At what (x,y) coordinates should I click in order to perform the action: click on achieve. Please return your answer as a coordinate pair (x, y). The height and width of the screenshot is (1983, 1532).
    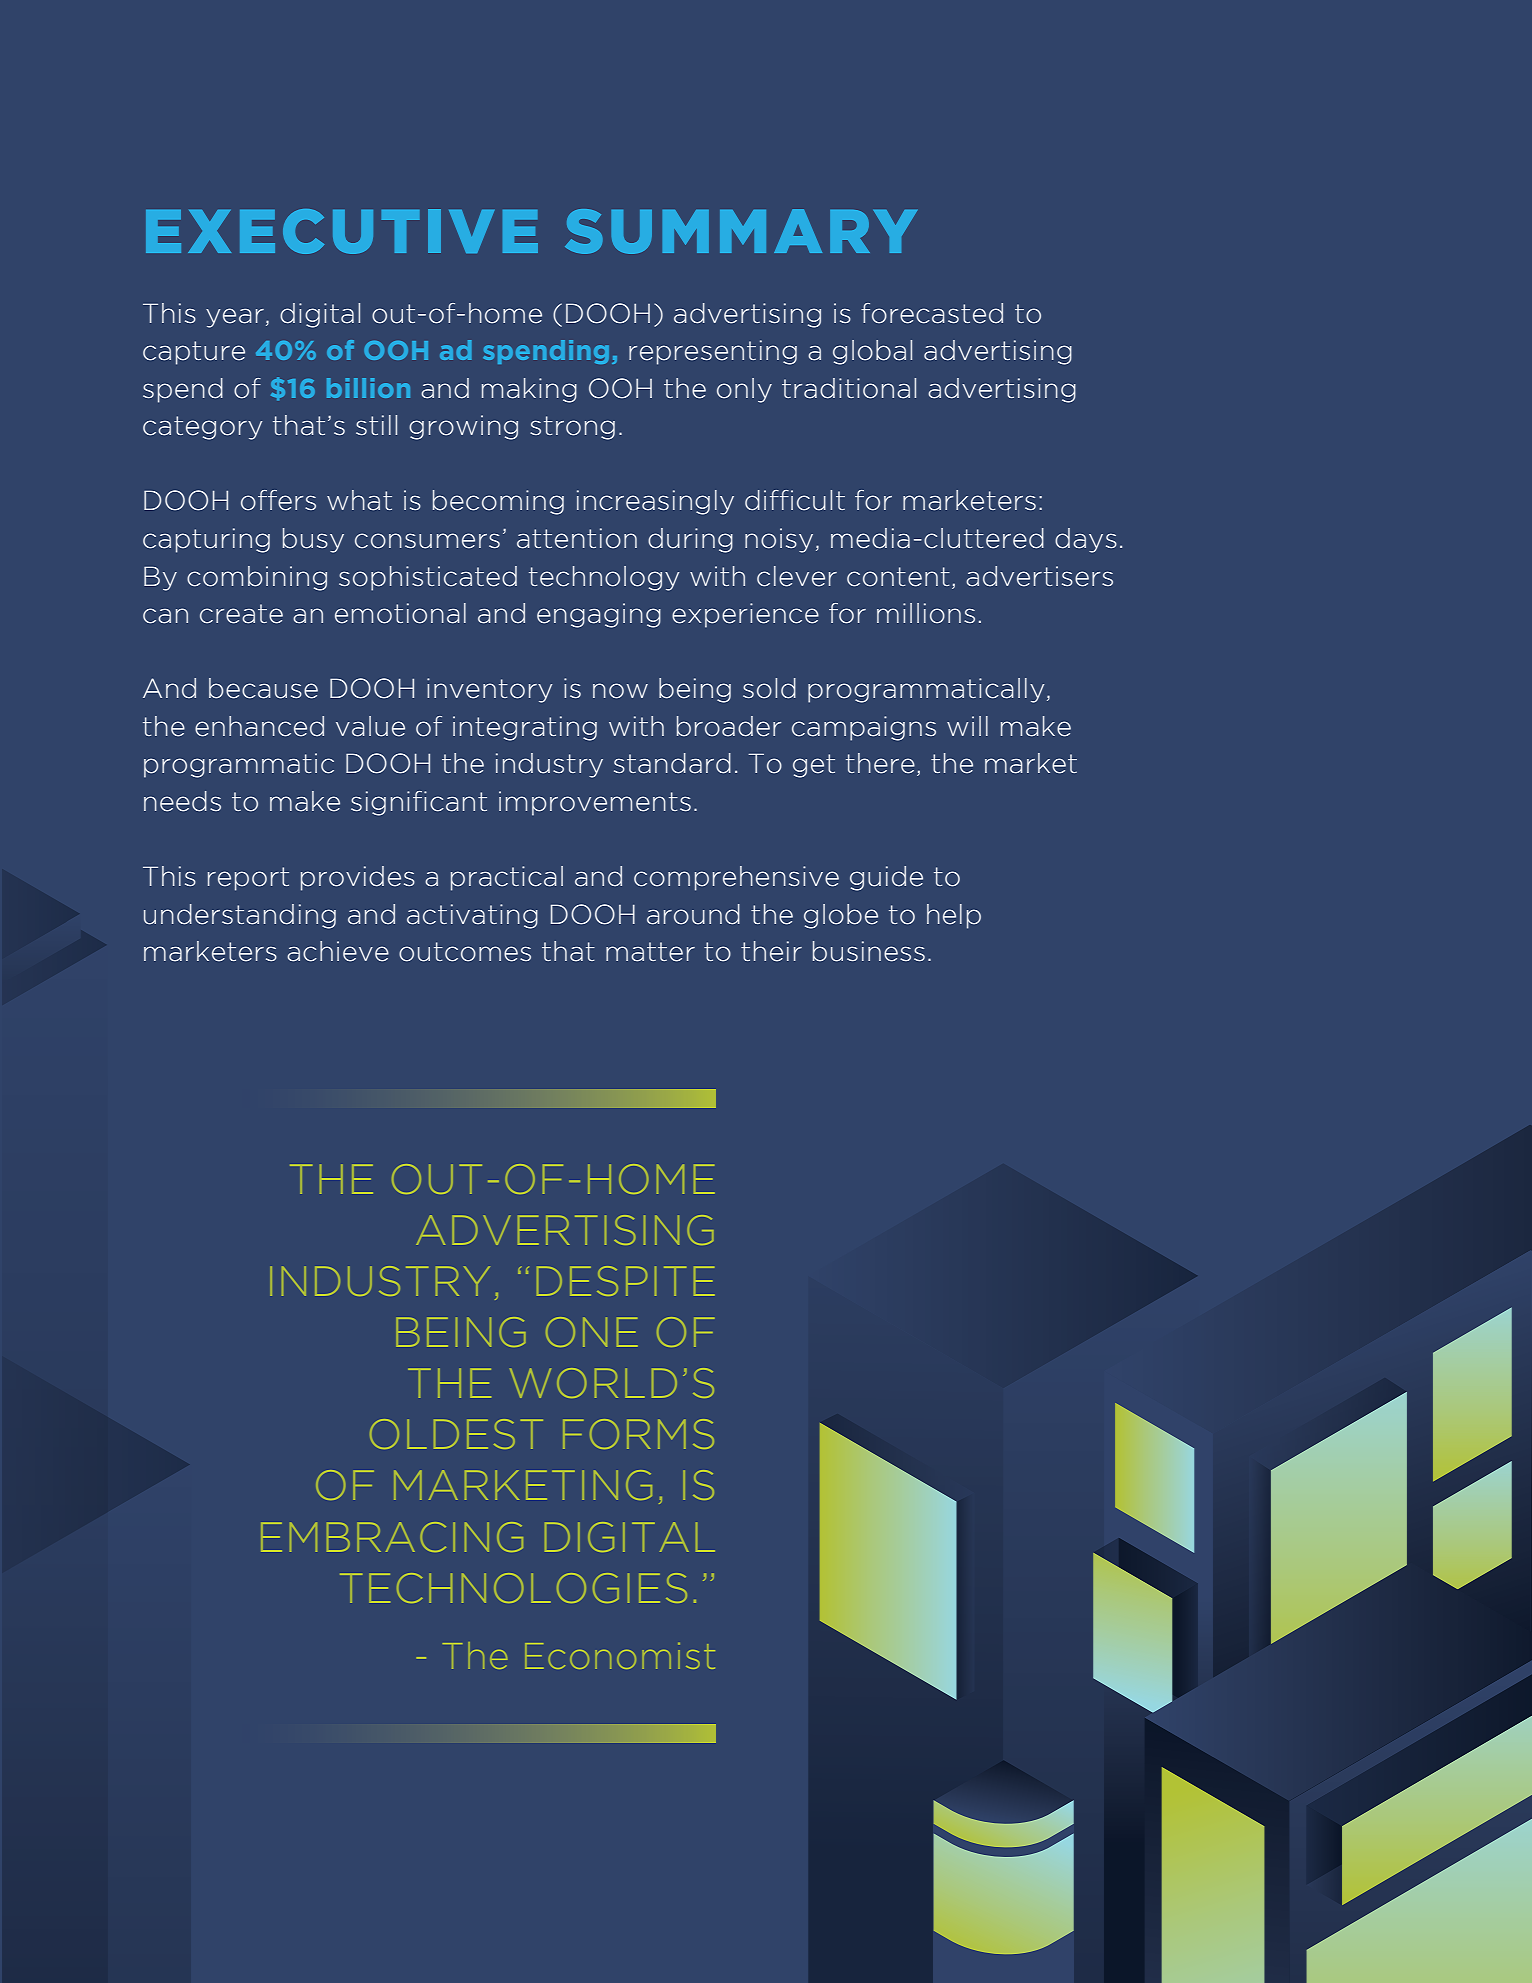
    Looking at the image, I should click on (338, 951).
